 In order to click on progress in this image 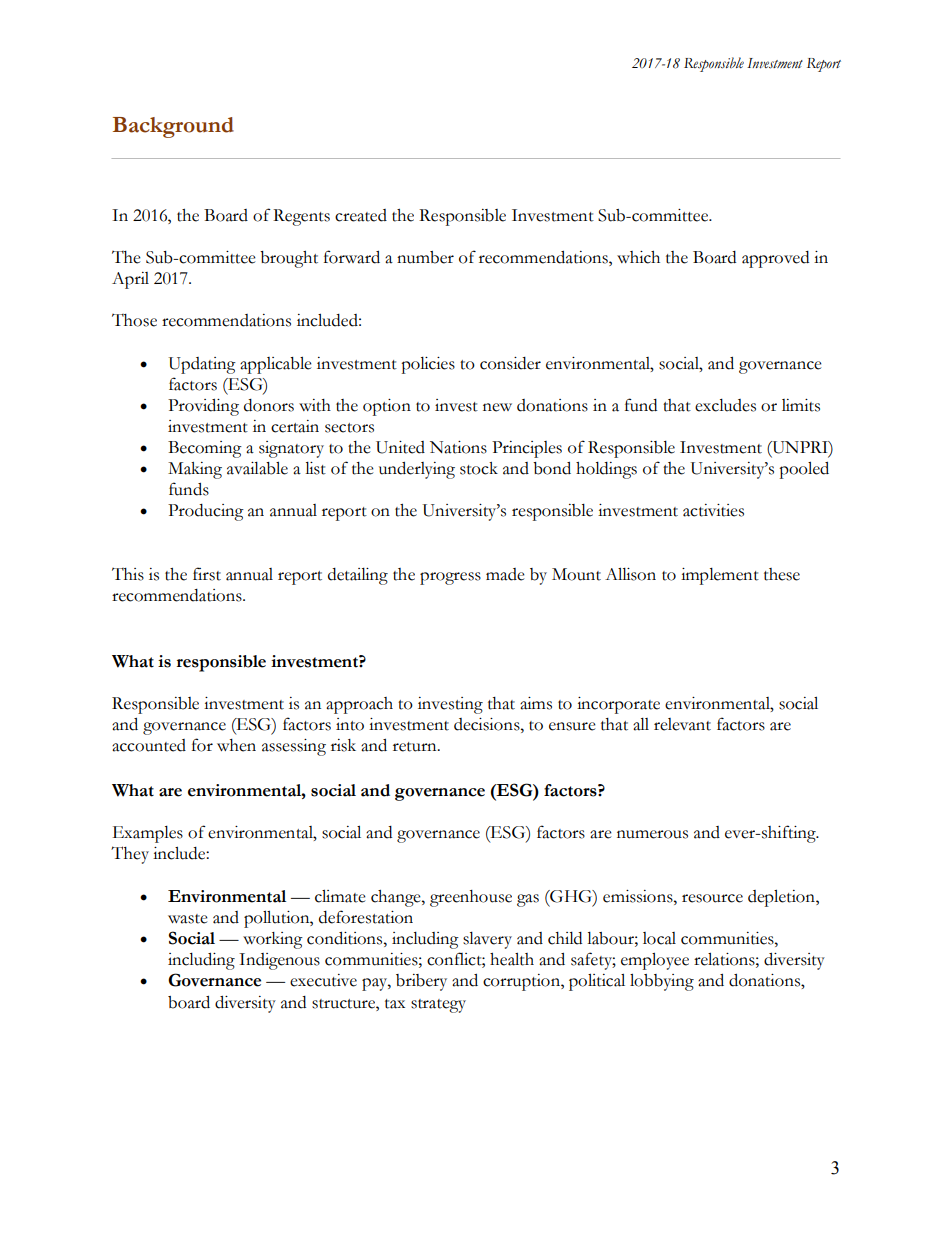, I will do `click(450, 578)`.
